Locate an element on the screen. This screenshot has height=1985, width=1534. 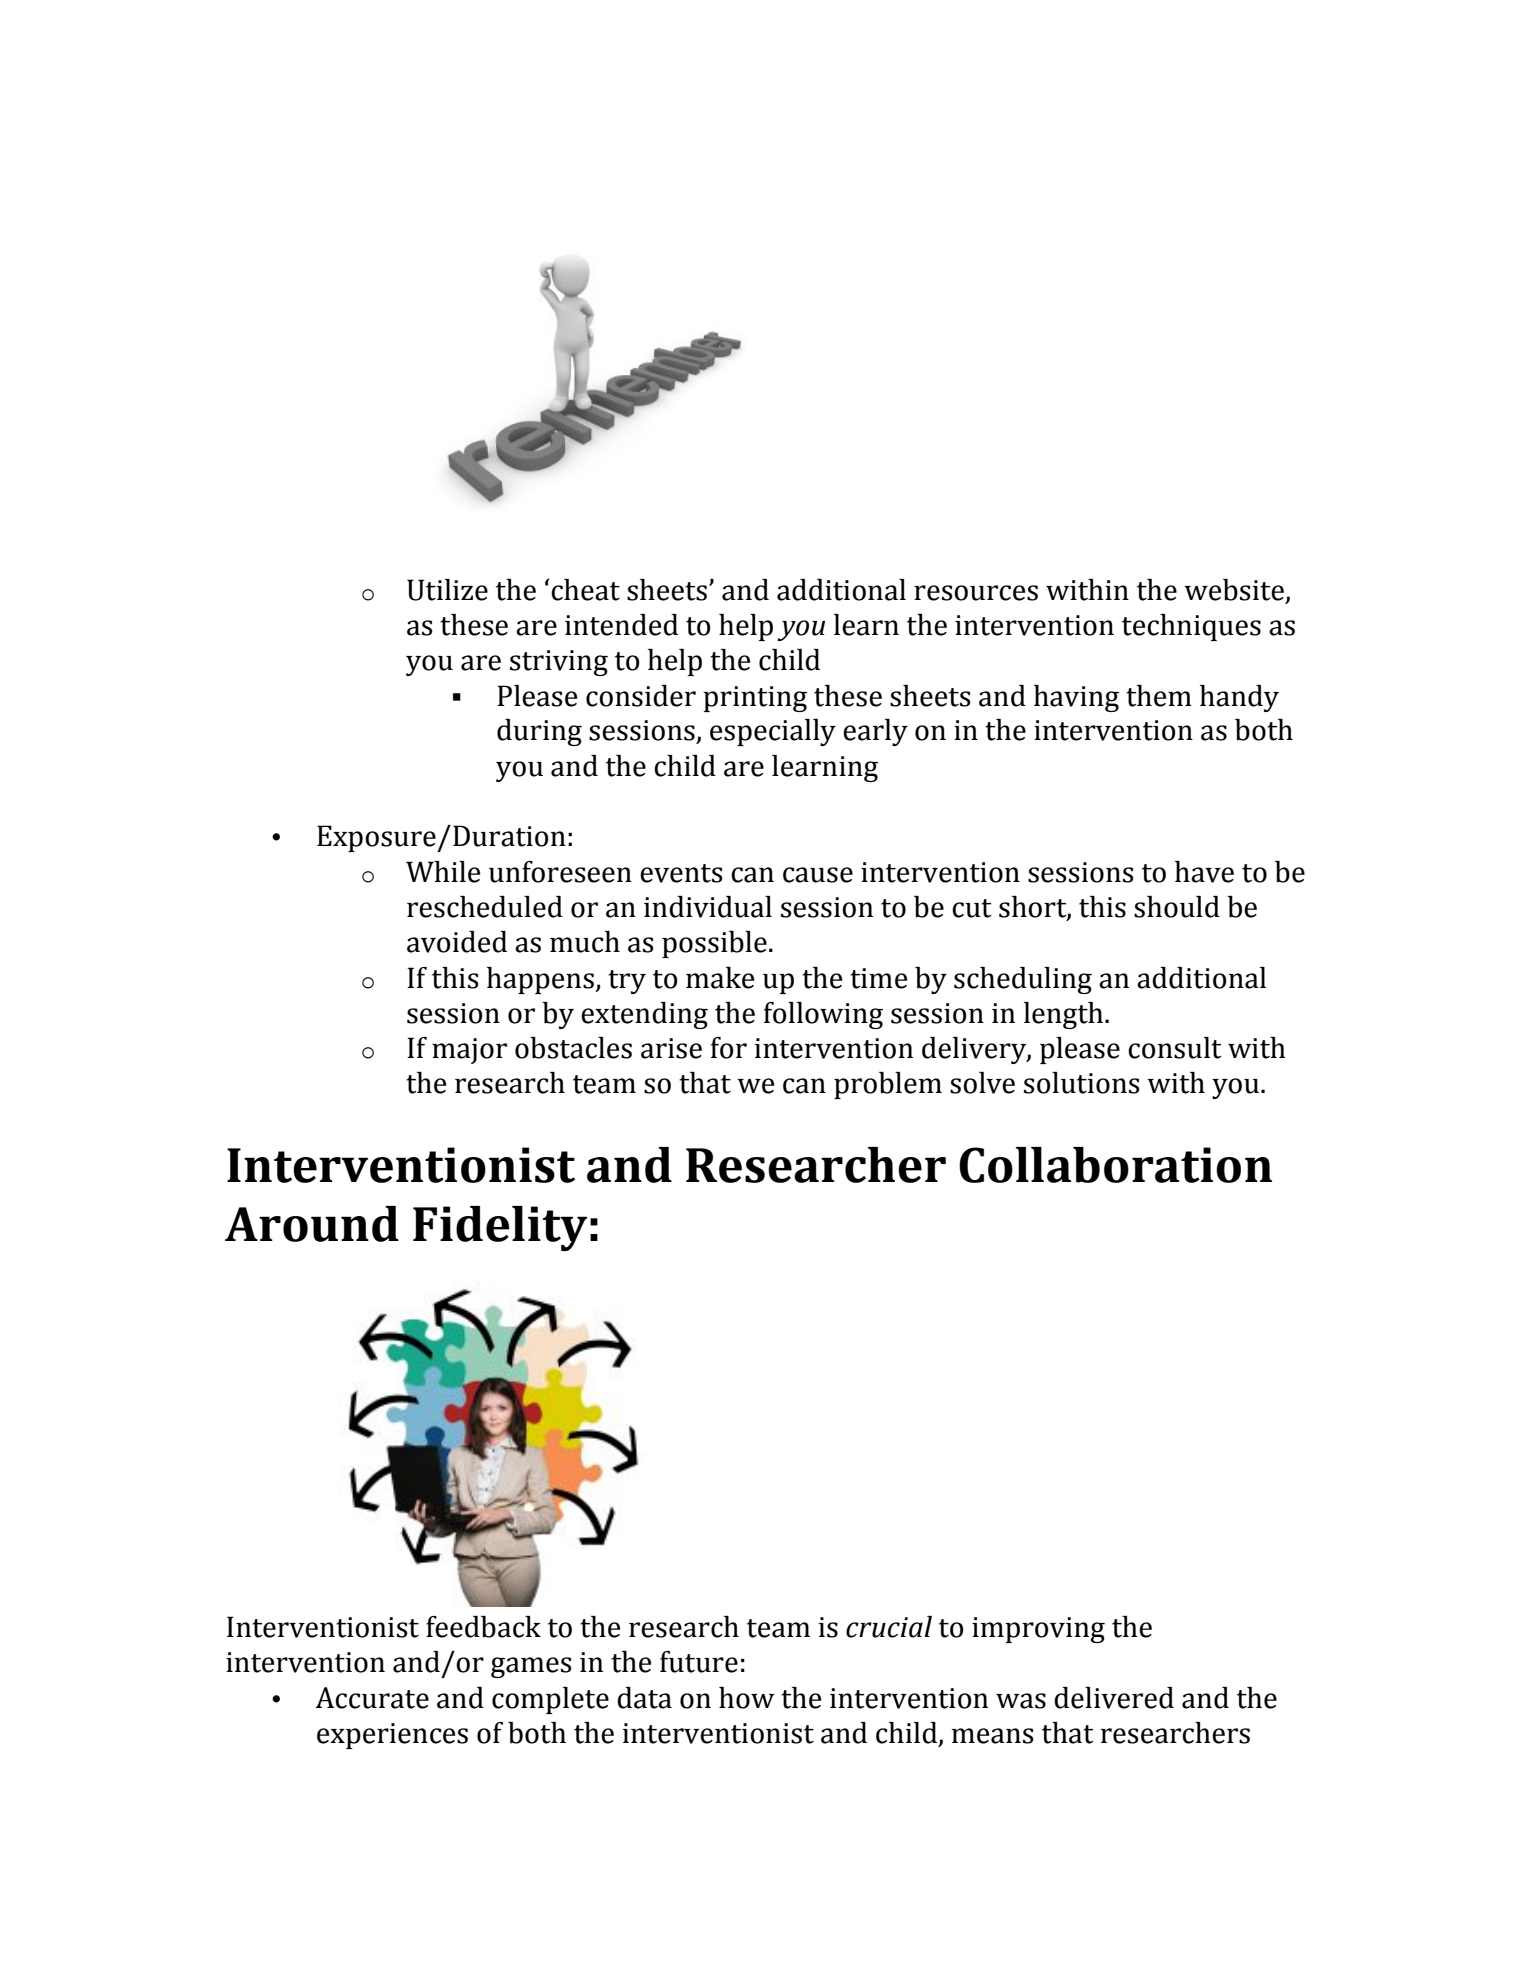
problem is located at coordinates (888, 1085).
